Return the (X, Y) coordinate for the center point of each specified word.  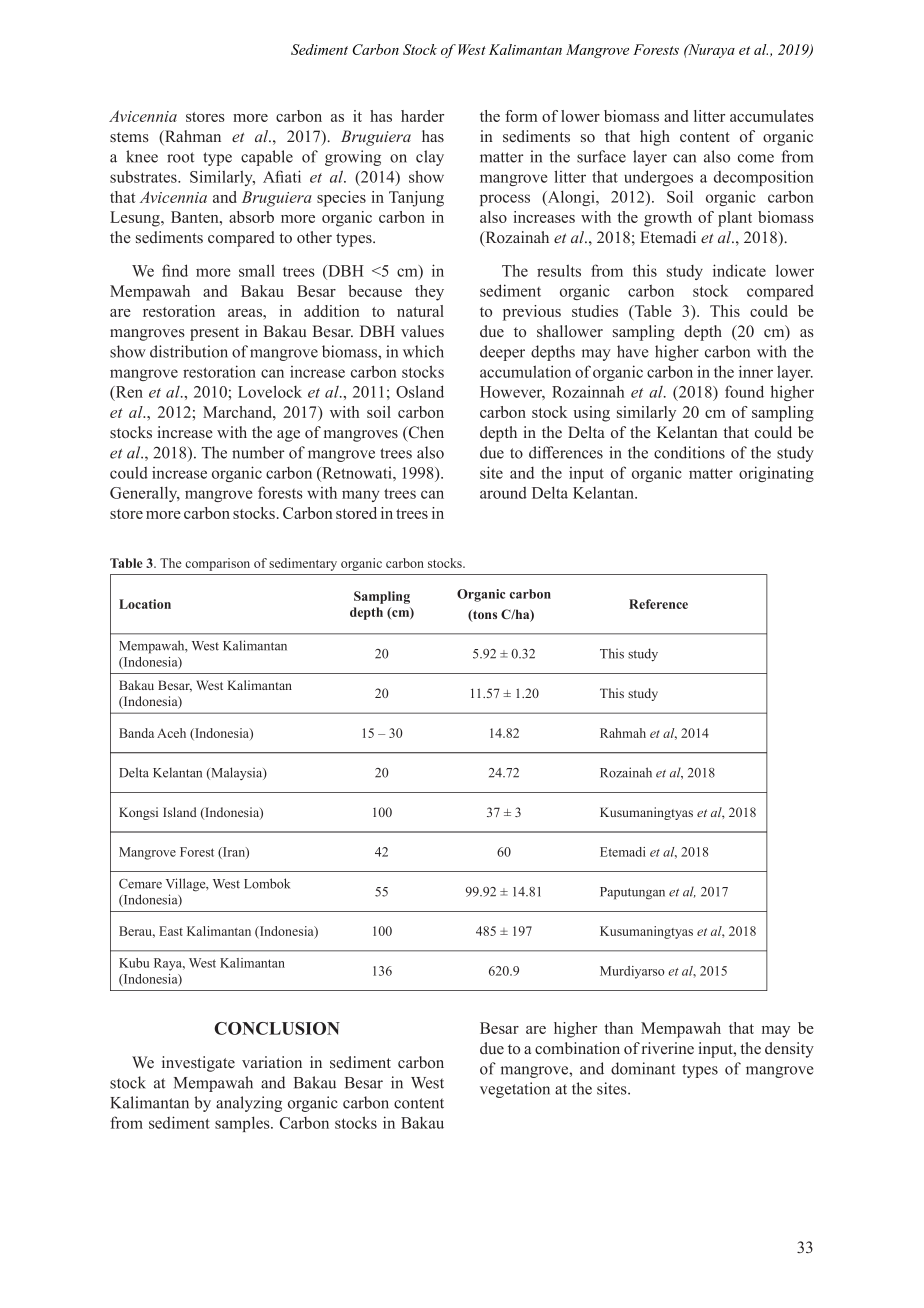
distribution (189, 351)
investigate (198, 1064)
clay (430, 158)
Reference (658, 604)
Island (180, 812)
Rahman (192, 137)
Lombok (267, 883)
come (756, 158)
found (744, 391)
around (503, 493)
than (618, 1028)
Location (145, 604)
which (423, 351)
